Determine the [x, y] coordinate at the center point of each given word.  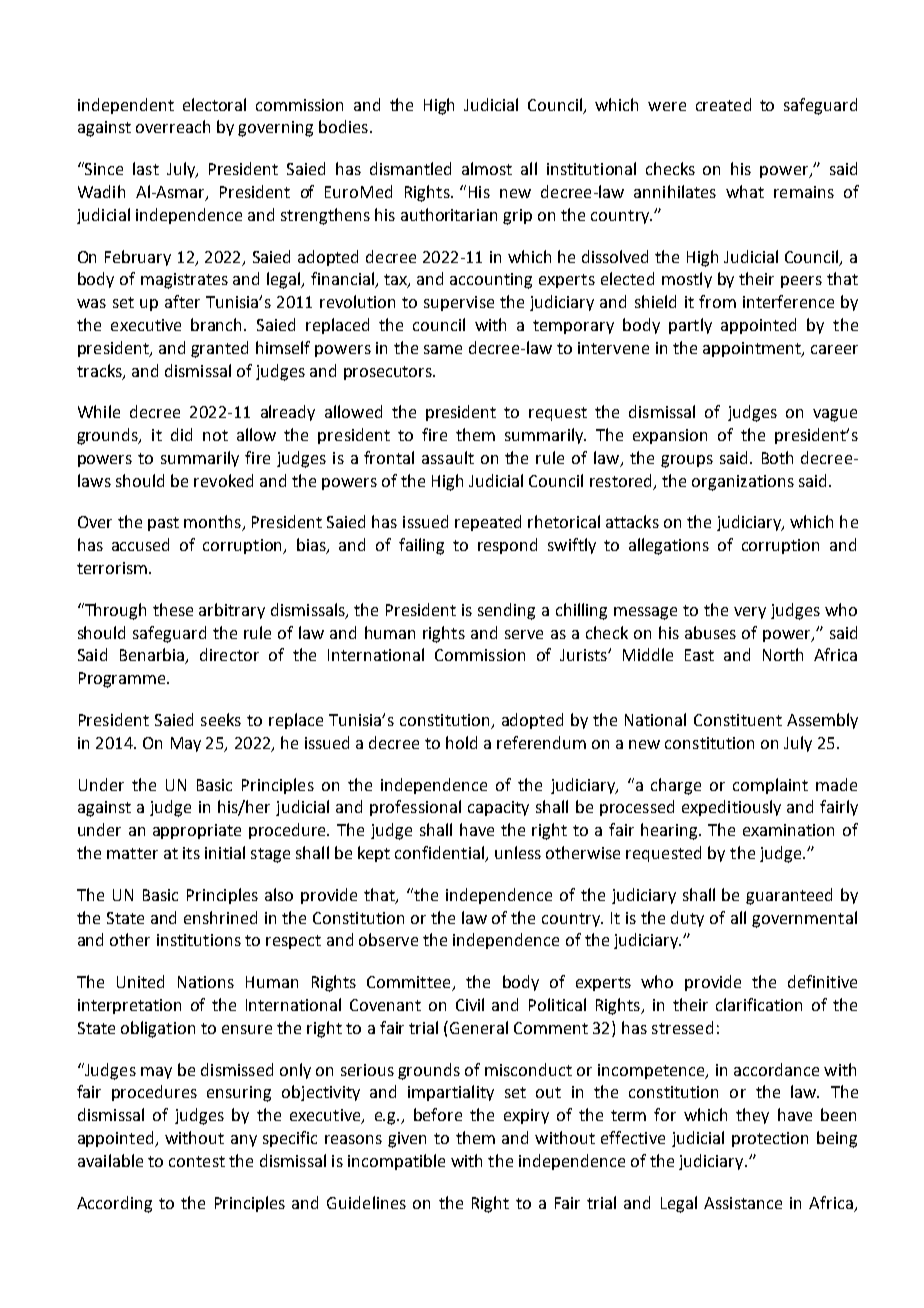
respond [507, 546]
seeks [221, 719]
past [163, 524]
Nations [206, 982]
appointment [753, 349]
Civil [470, 1004]
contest [197, 1161]
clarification [759, 1004]
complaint [770, 786]
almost [487, 168]
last [146, 168]
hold [461, 742]
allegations [669, 546]
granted [219, 349]
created [723, 104]
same [443, 349]
